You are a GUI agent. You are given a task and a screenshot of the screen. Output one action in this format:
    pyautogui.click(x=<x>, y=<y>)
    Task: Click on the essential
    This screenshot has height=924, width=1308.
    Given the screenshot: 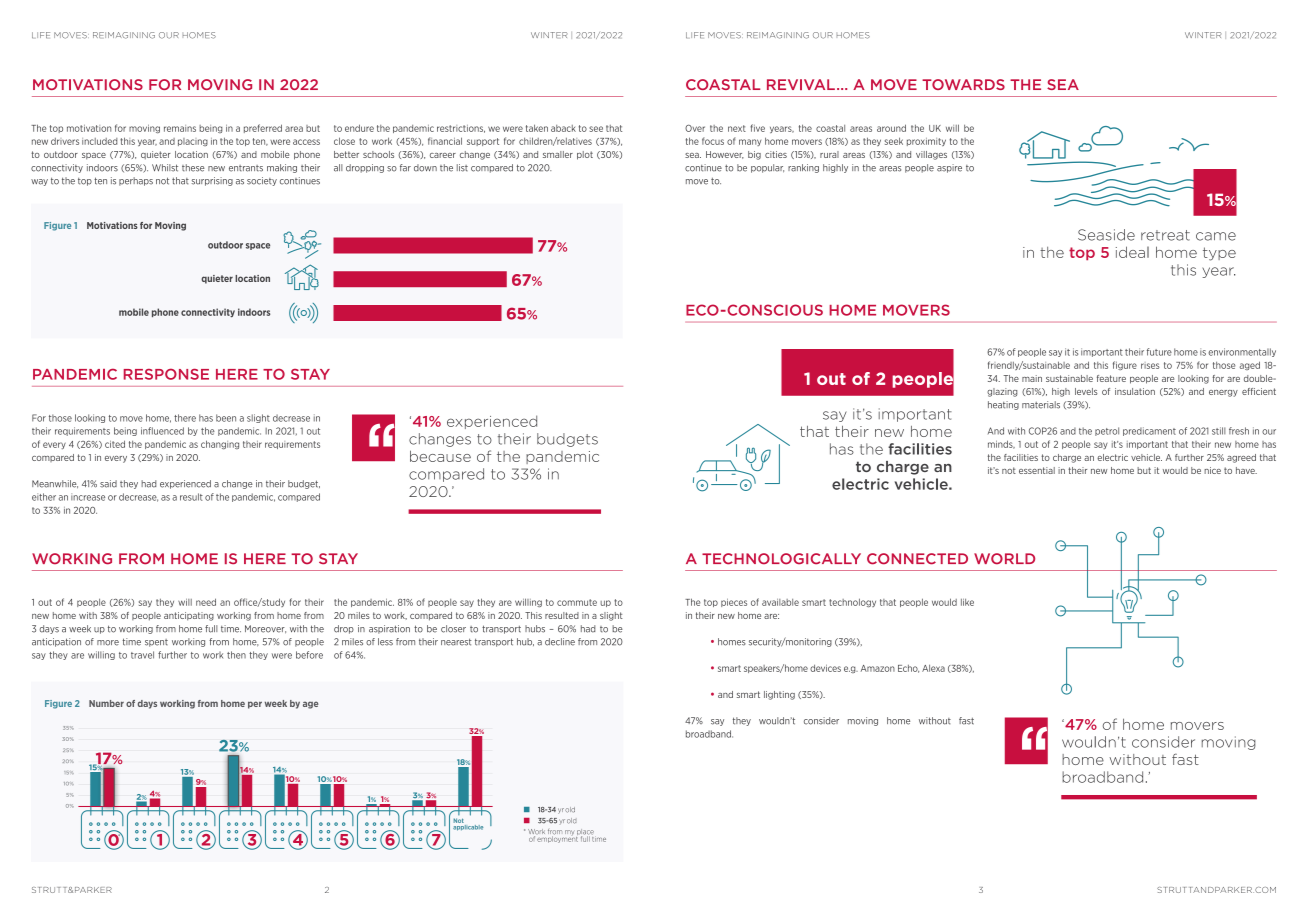 What is the action you would take?
    pyautogui.click(x=1037, y=470)
